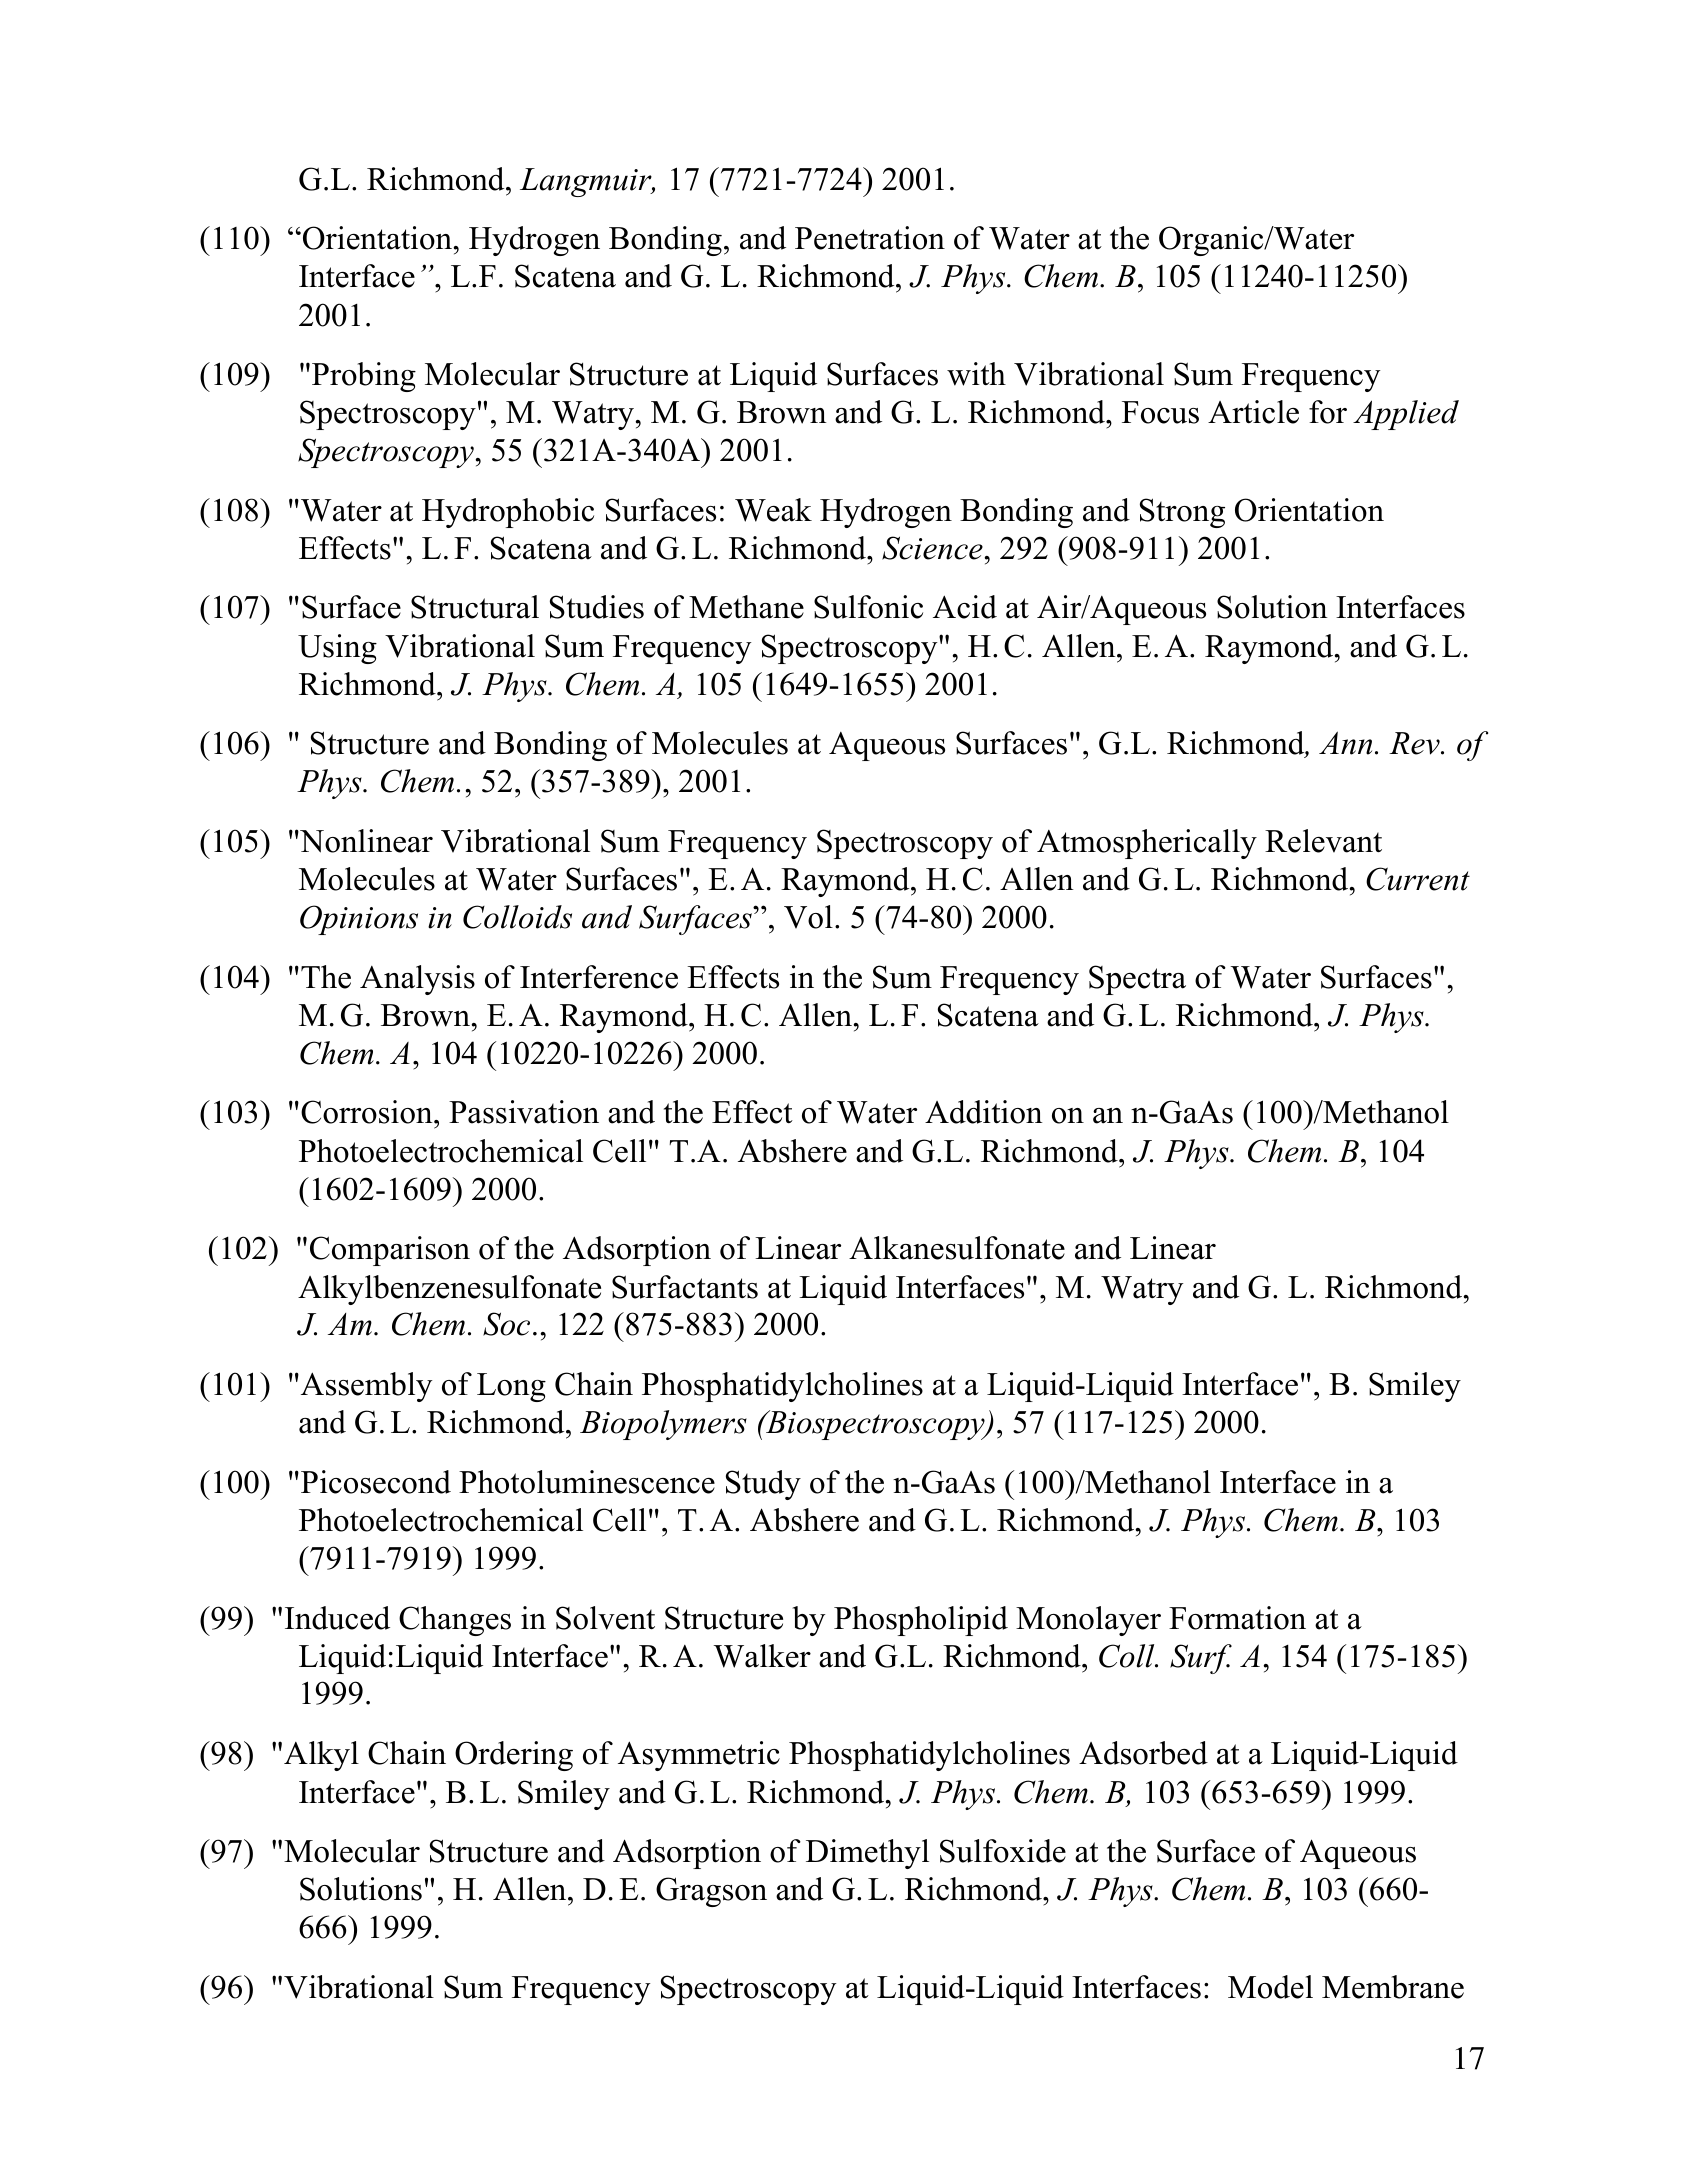 This page has width=1682, height=2176. Describe the element at coordinates (870, 238) in the page. I see `Penetration` at that location.
